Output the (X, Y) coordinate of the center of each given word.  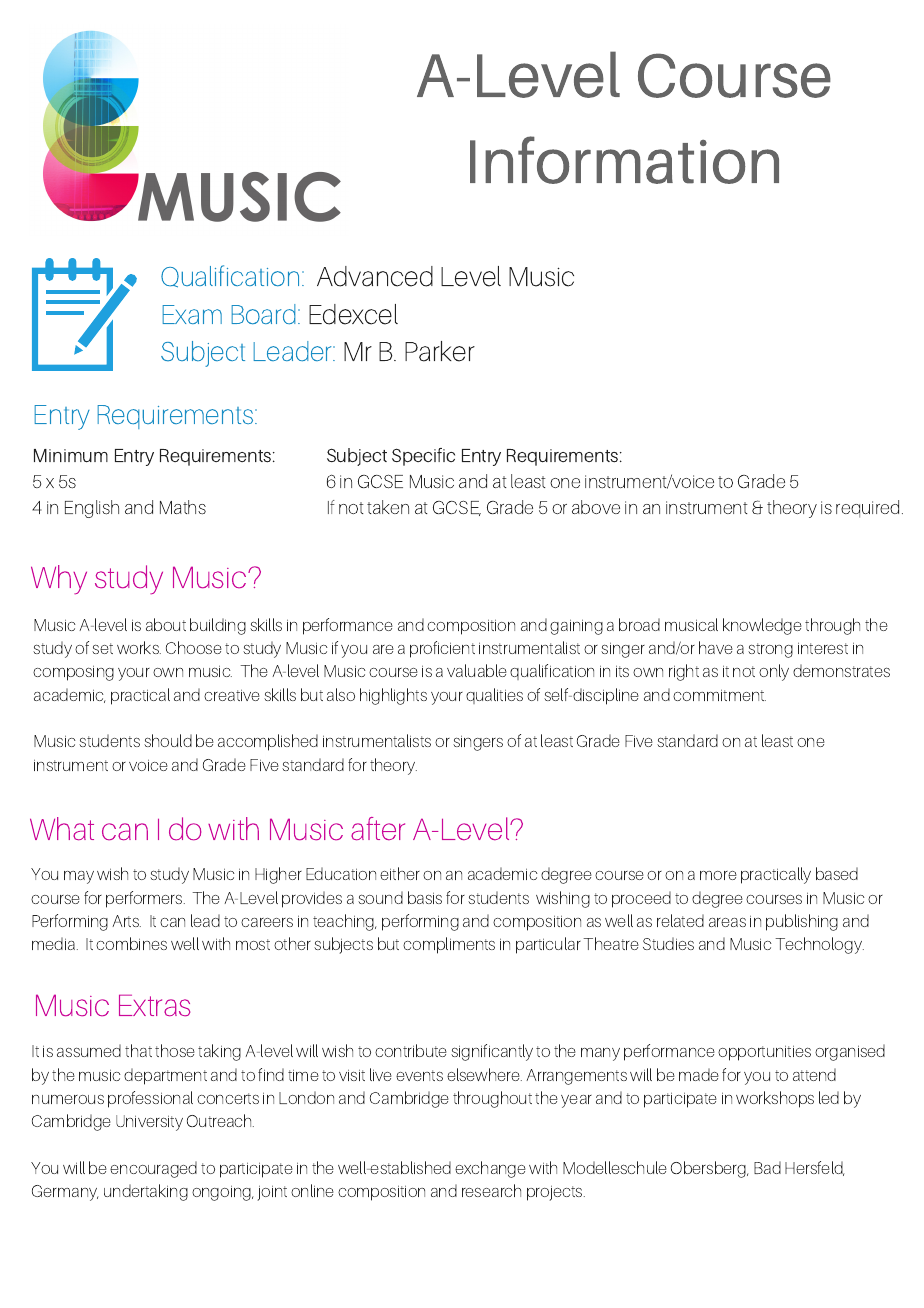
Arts (126, 921)
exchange (490, 1169)
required (867, 509)
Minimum (71, 456)
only (774, 672)
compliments (449, 945)
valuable (477, 670)
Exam (192, 314)
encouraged (153, 1169)
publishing (802, 922)
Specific (423, 457)
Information (624, 160)
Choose (194, 647)
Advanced (375, 276)
